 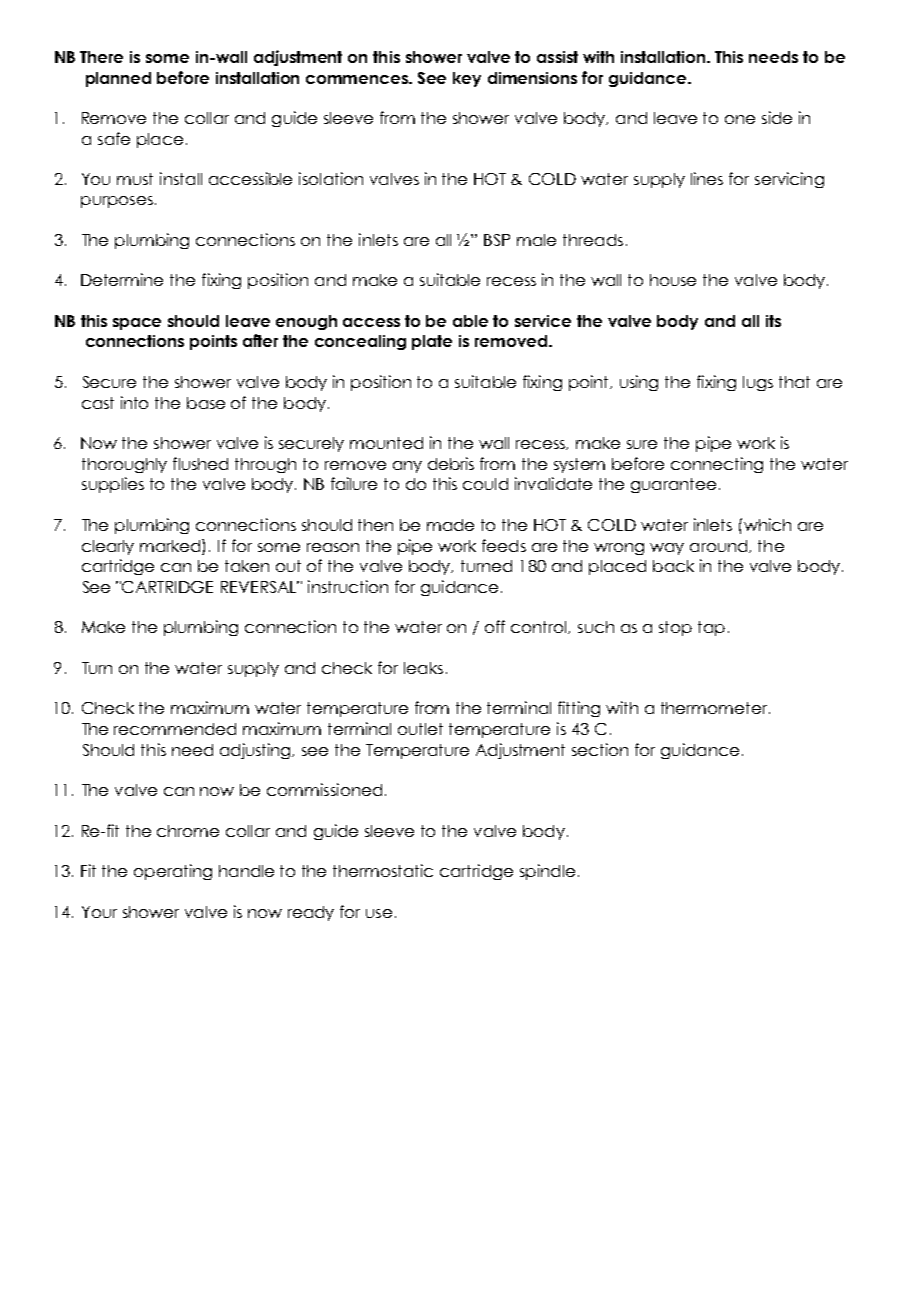 I want to click on off, so click(x=495, y=626).
